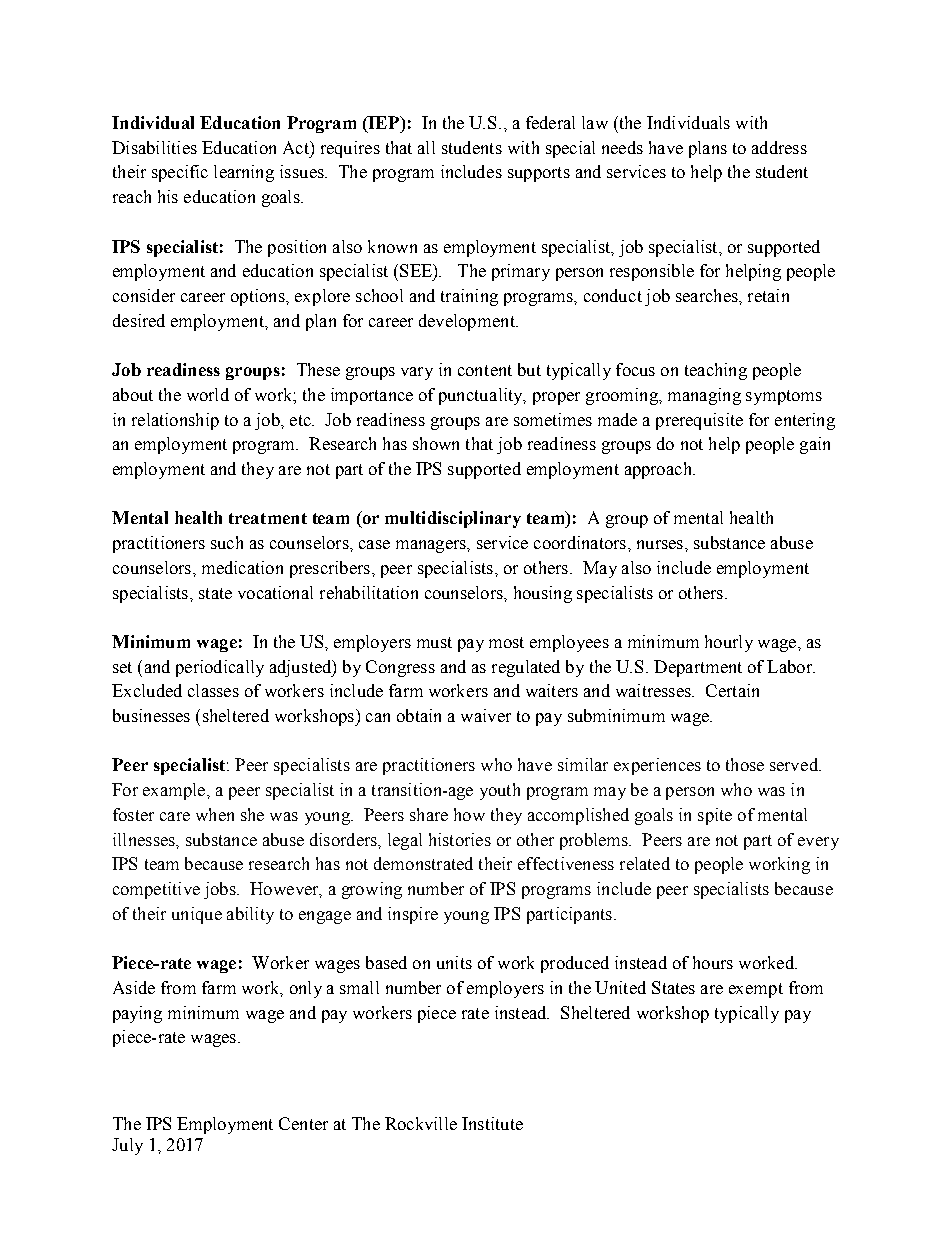 This screenshot has height=1233, width=952. I want to click on July, so click(127, 1146).
